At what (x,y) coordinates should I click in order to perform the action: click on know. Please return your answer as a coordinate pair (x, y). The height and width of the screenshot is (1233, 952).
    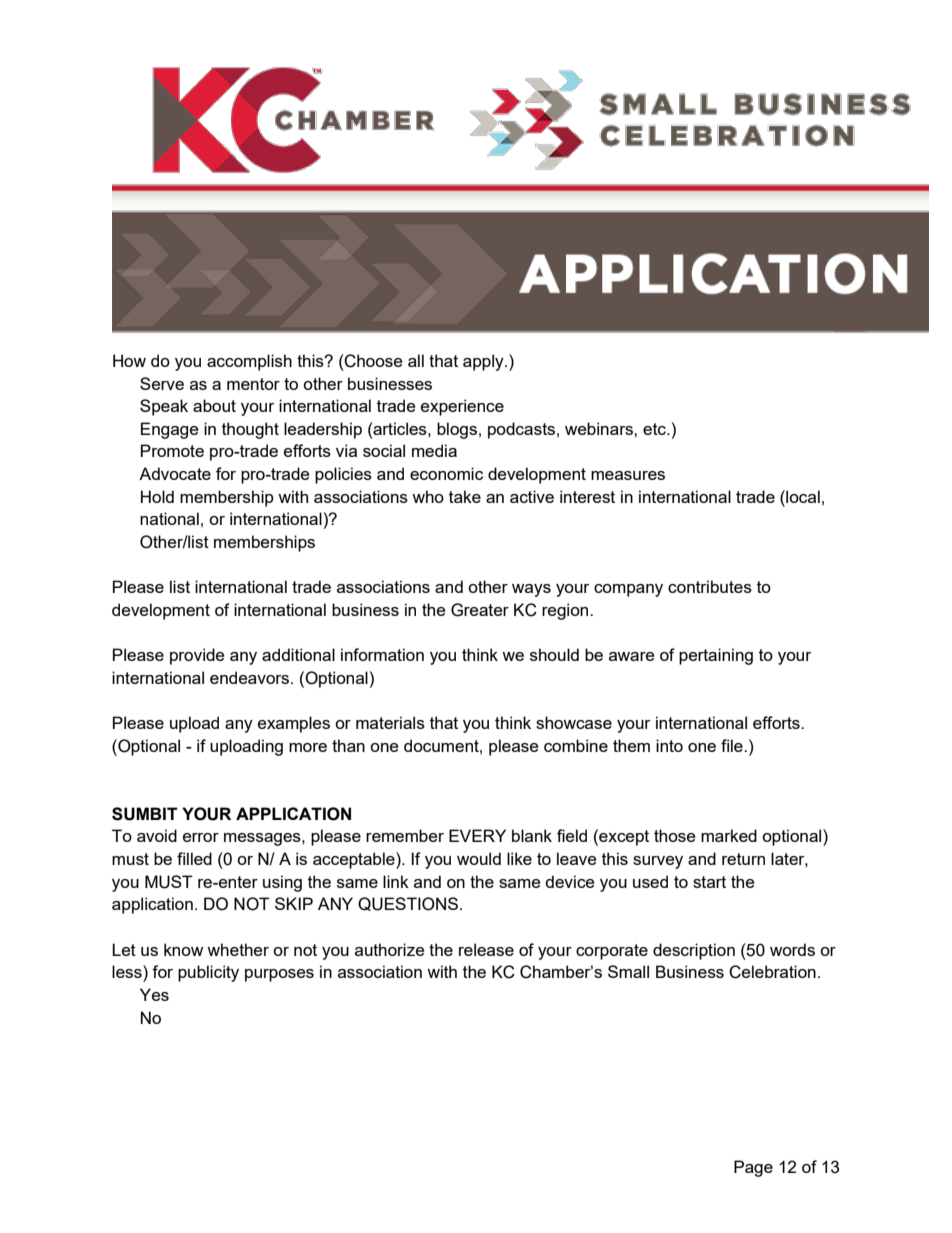
    Looking at the image, I should click on (183, 949).
